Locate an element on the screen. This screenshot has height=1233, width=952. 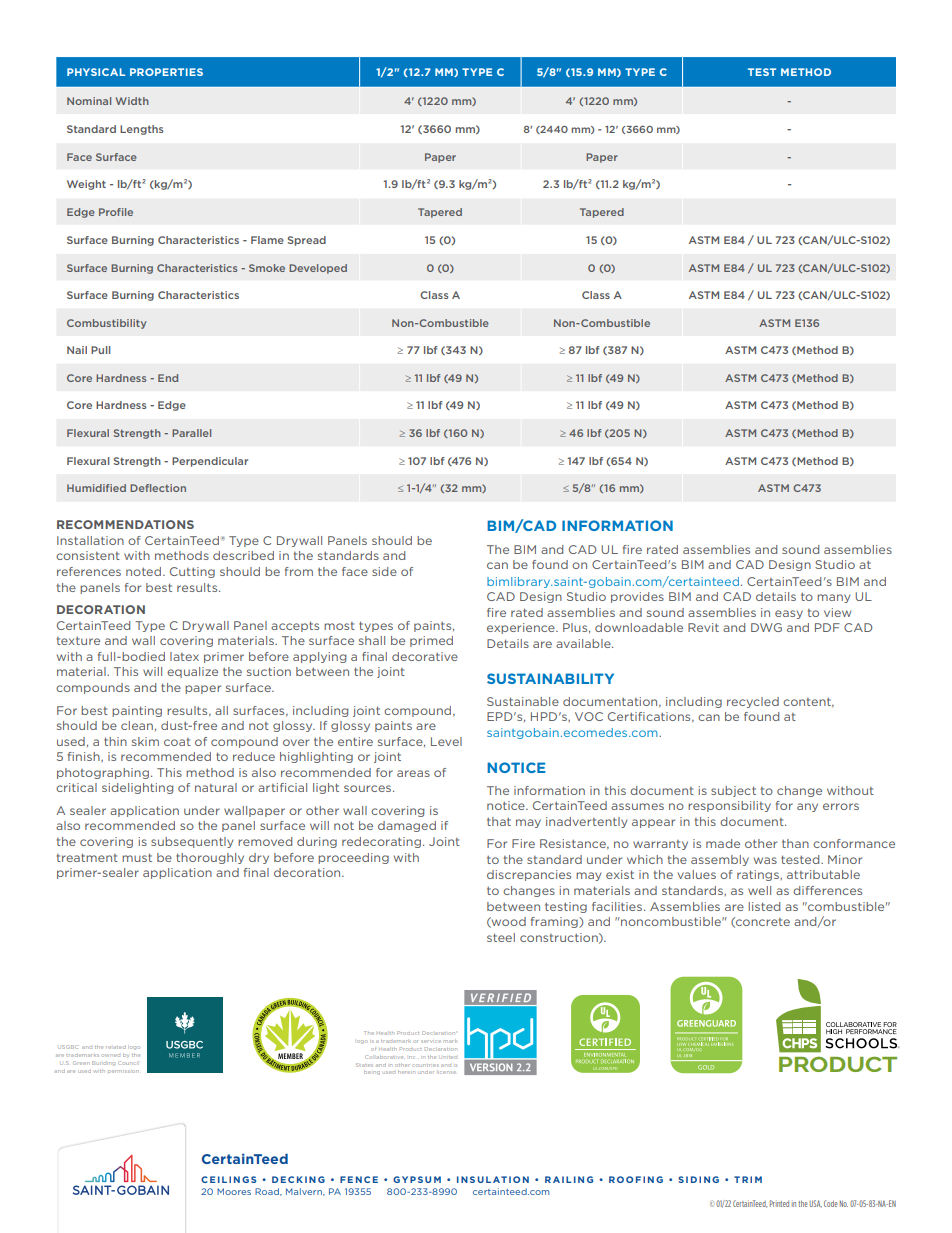
Spread is located at coordinates (307, 241).
